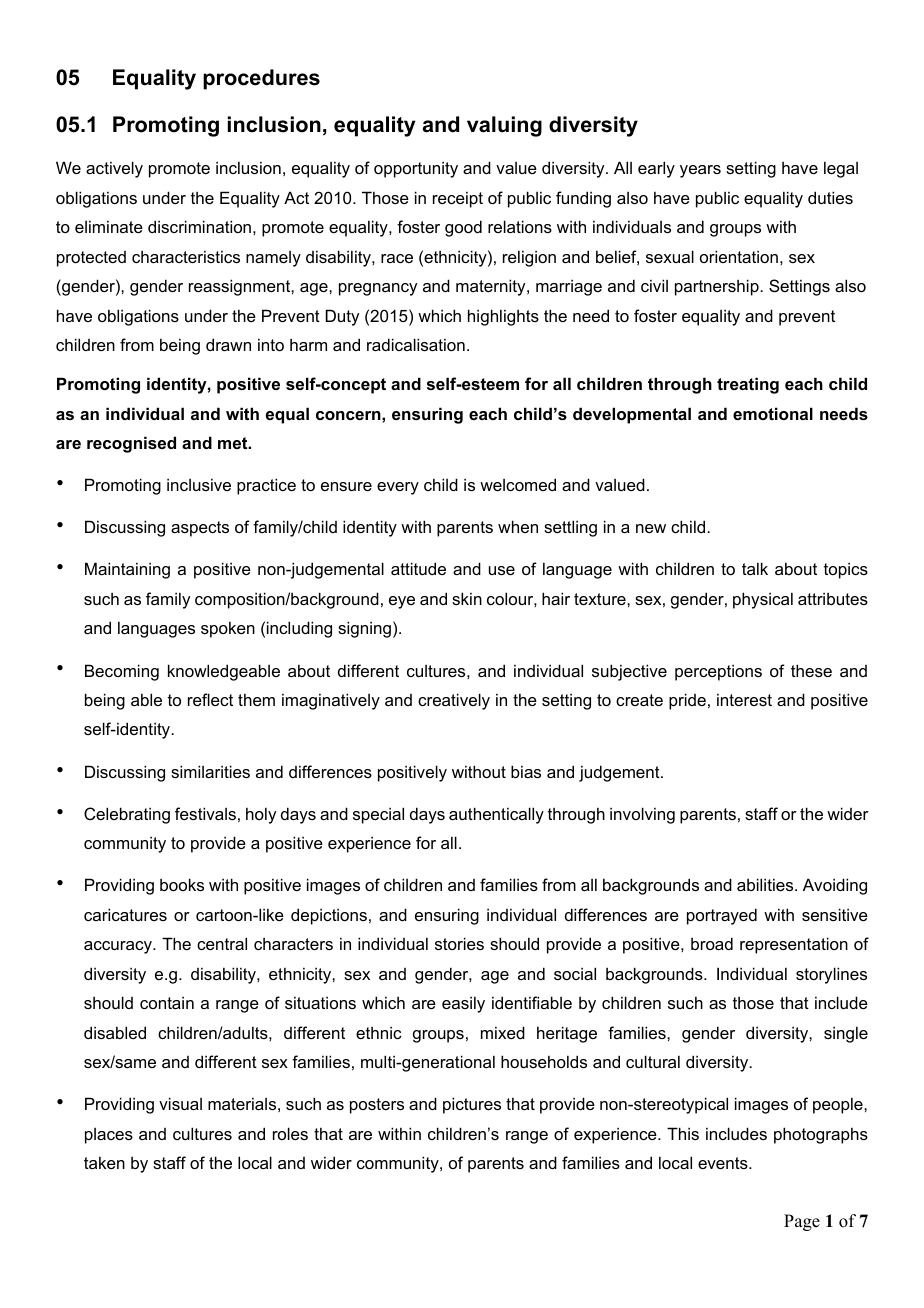 This screenshot has height=1308, width=924. Describe the element at coordinates (496, 815) in the screenshot. I see `authentically` at that location.
